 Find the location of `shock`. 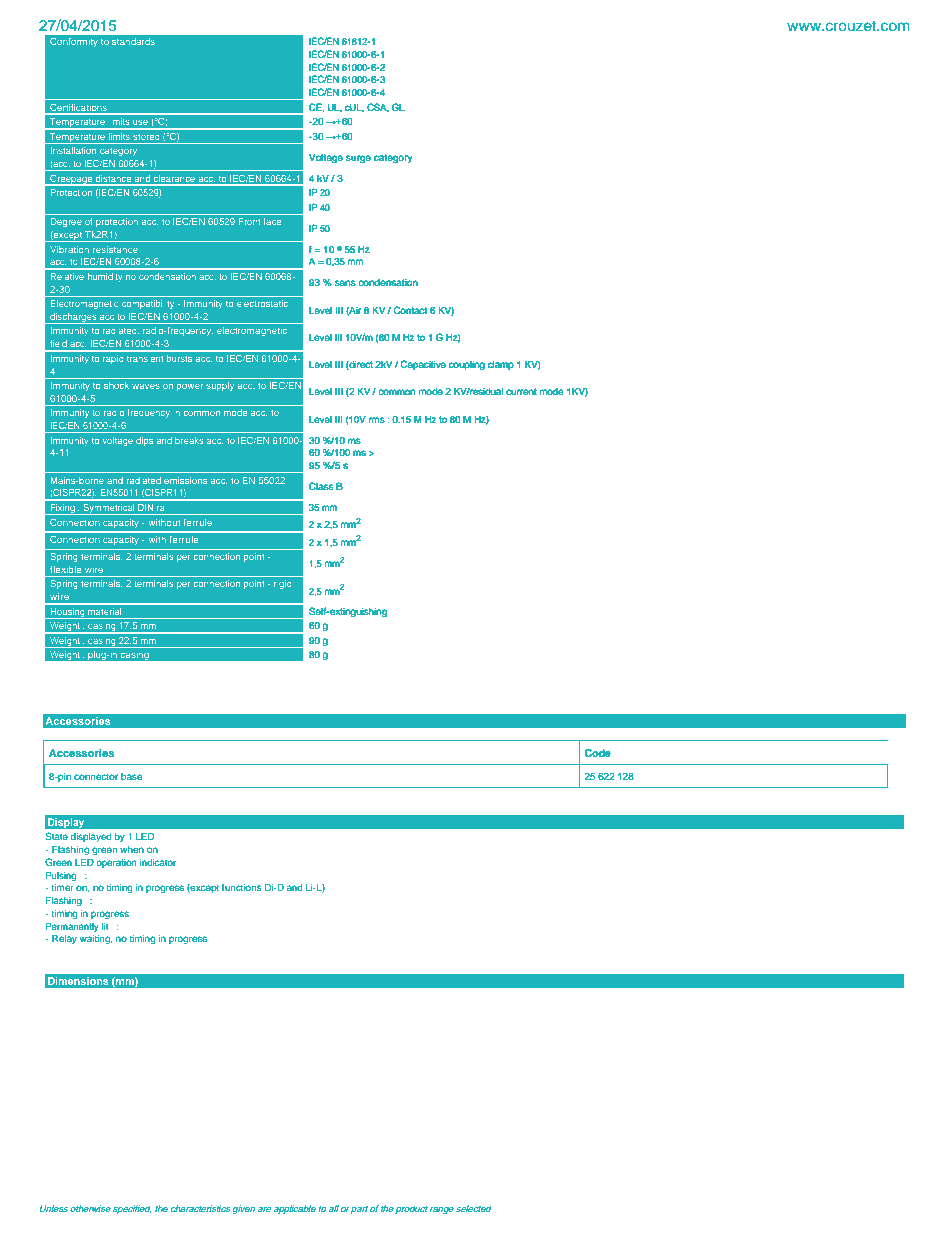

shock is located at coordinates (116, 385).
